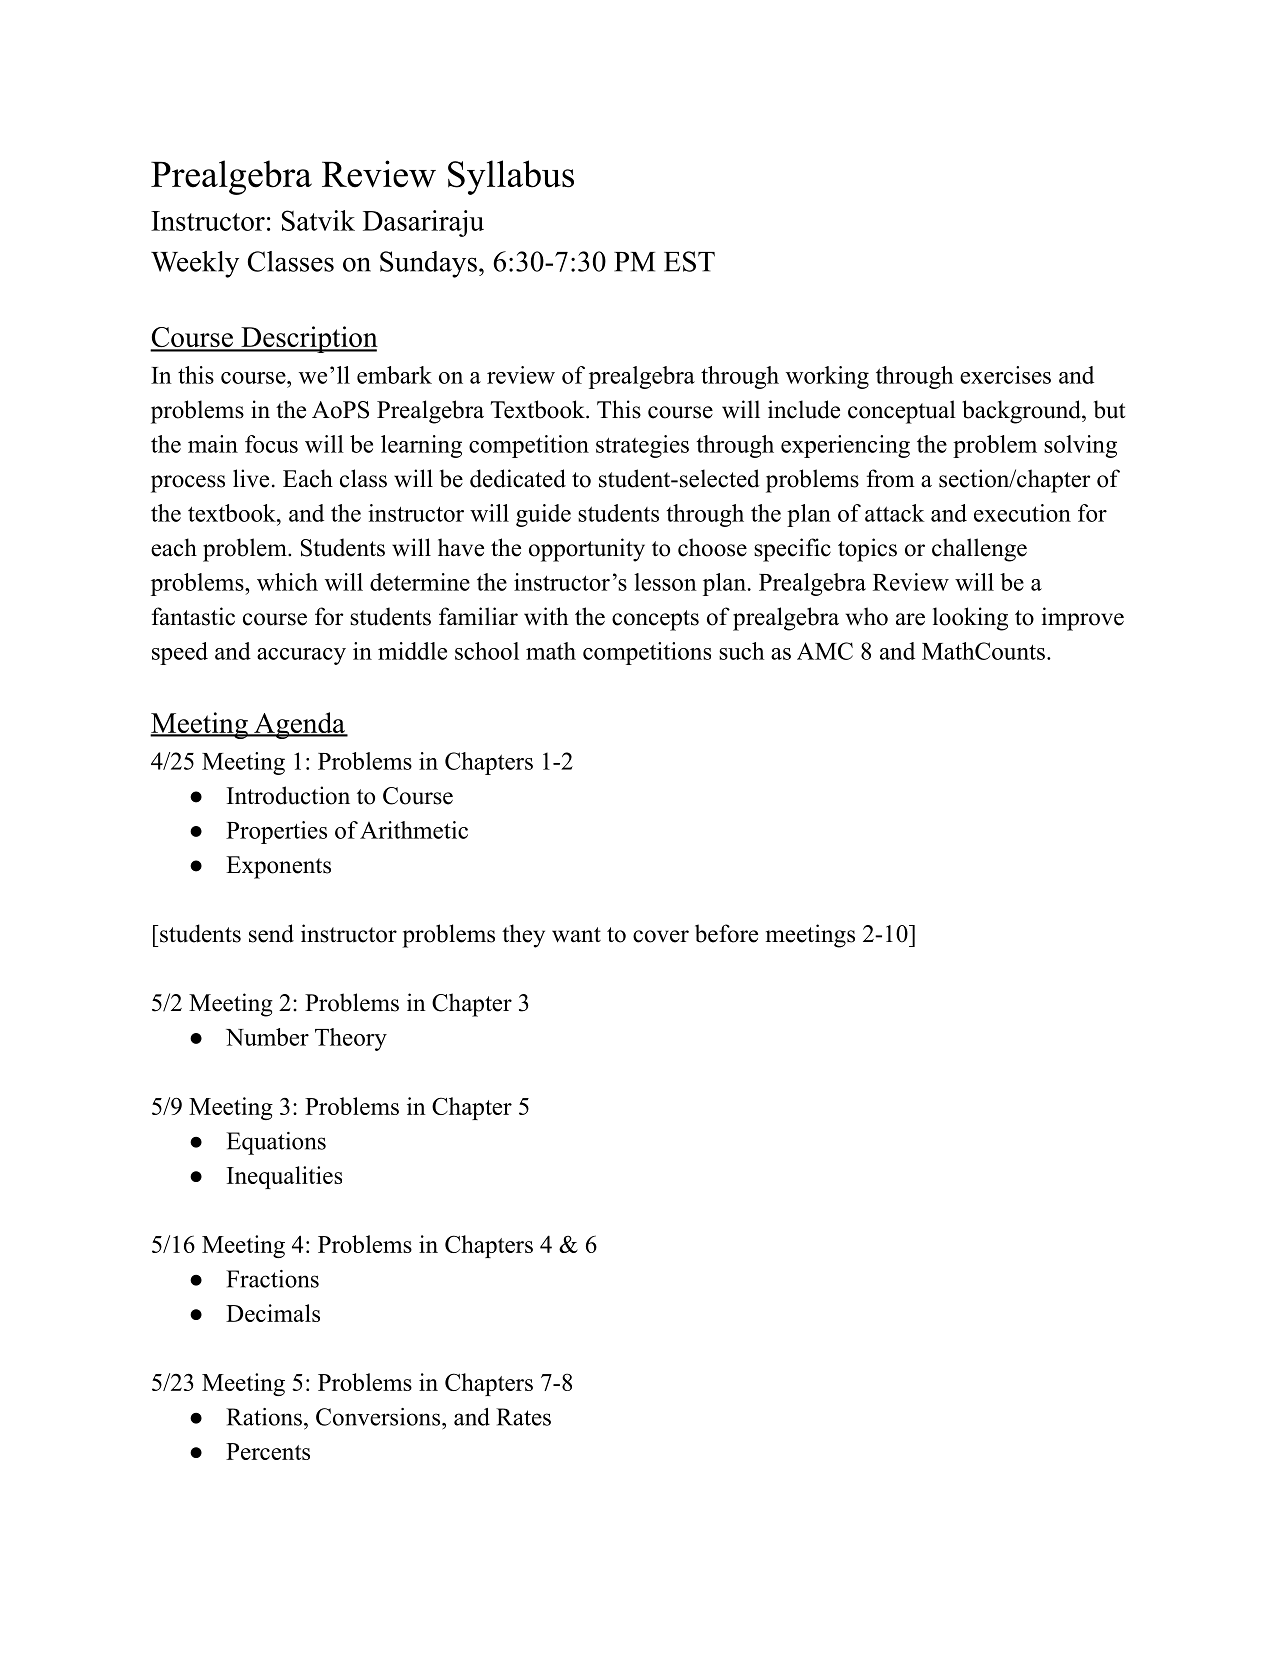  Describe the element at coordinates (195, 264) in the document. I see `Weekly` at that location.
